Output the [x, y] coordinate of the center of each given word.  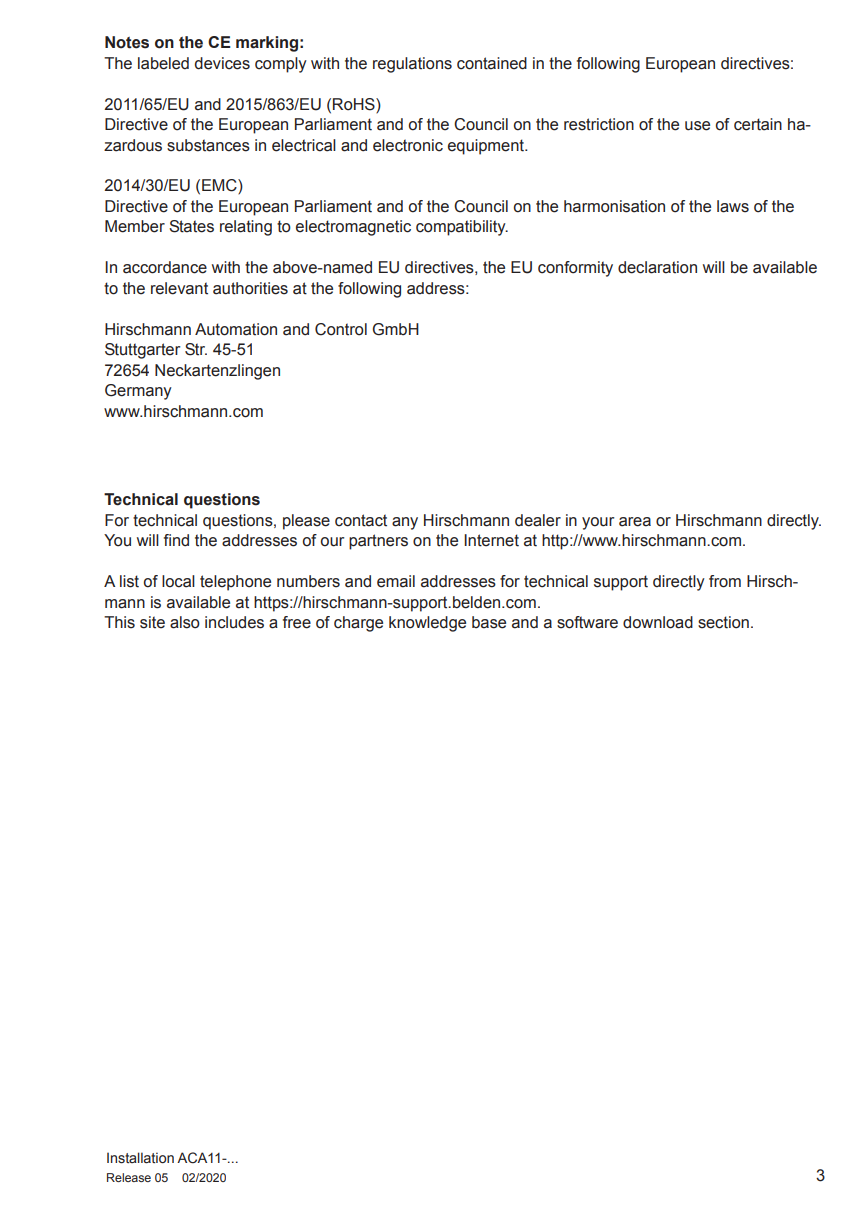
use [697, 126]
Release [129, 1177]
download [658, 622]
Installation [140, 1158]
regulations [412, 65]
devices [222, 63]
